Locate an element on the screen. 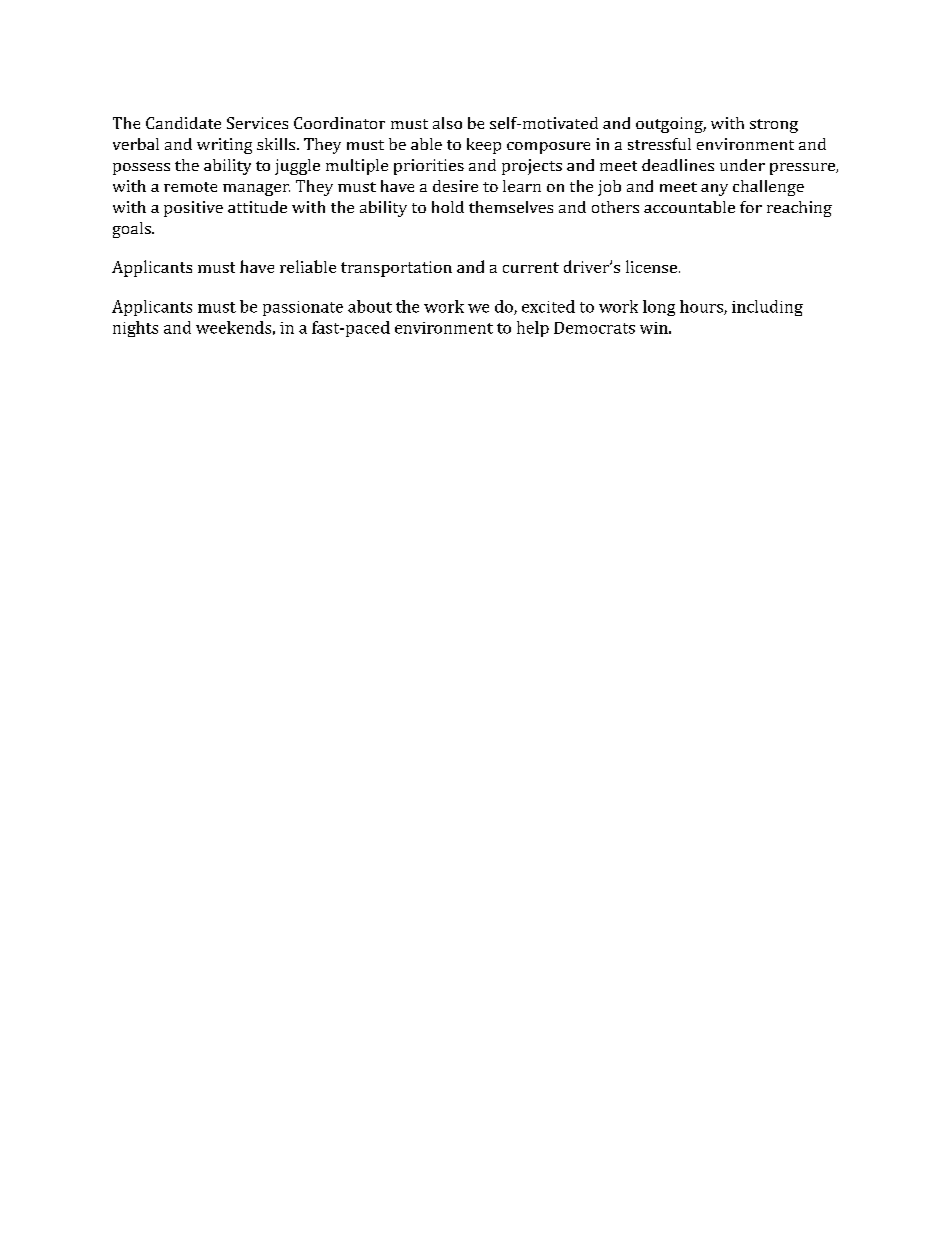 This screenshot has height=1233, width=952. goals is located at coordinates (133, 230).
